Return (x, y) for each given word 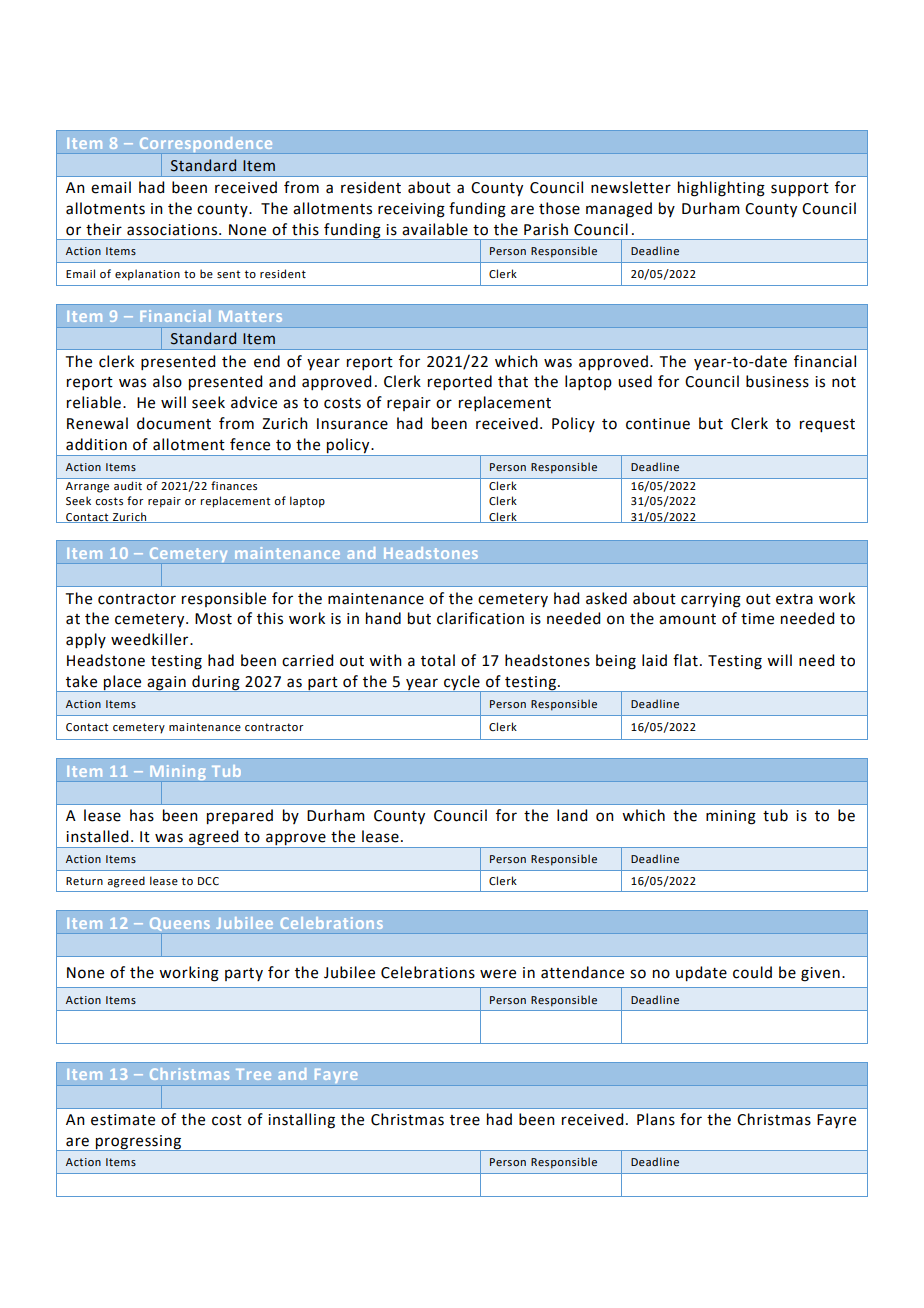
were (498, 974)
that (513, 381)
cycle (462, 683)
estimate (123, 1120)
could (752, 972)
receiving (411, 210)
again (166, 684)
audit (128, 485)
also (167, 381)
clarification (480, 618)
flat (685, 660)
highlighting (721, 189)
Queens (180, 924)
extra (794, 599)
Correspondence (206, 144)
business (777, 381)
